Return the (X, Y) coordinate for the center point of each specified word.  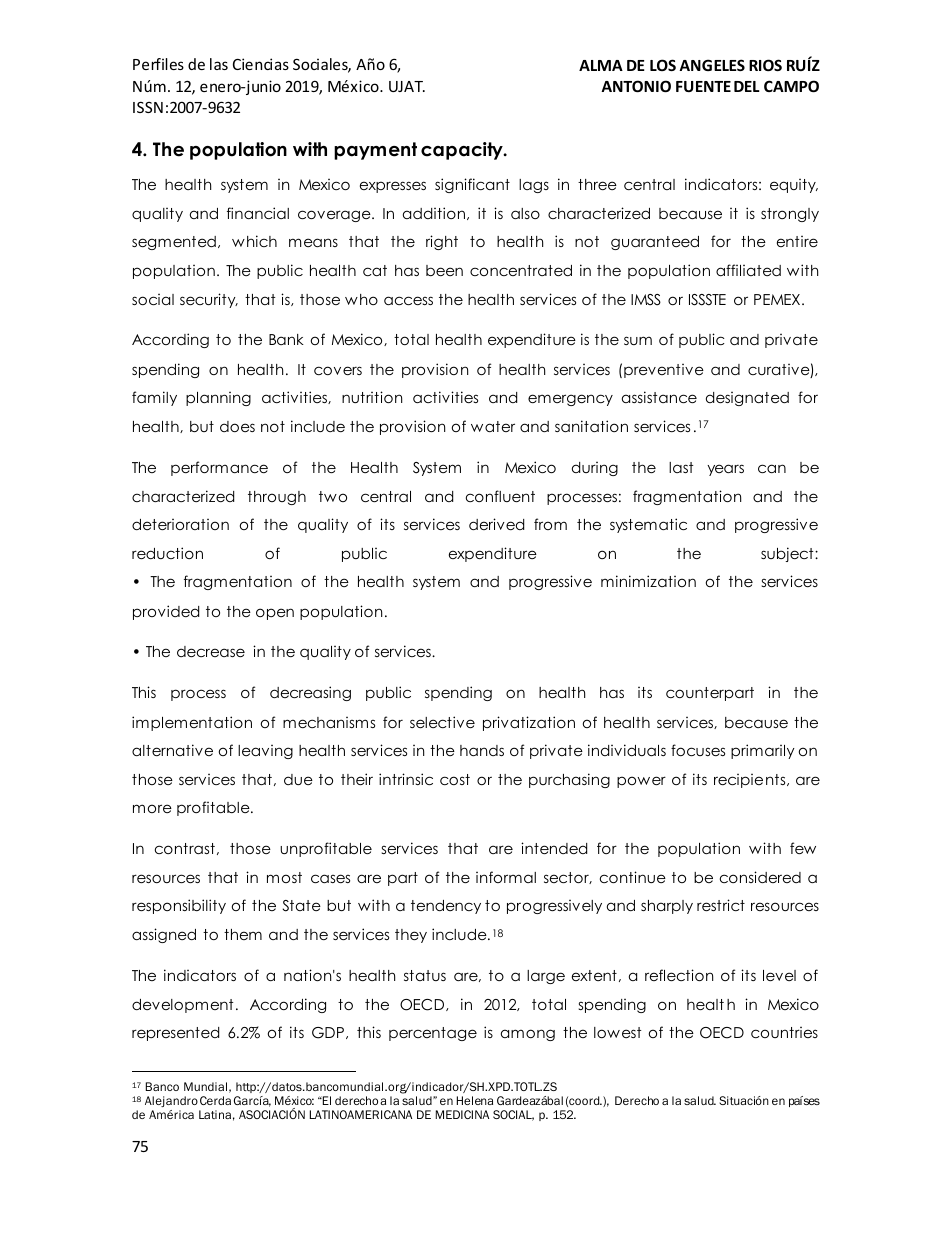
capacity (463, 151)
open (275, 614)
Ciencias (261, 64)
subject (788, 554)
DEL (747, 86)
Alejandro (171, 1101)
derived (496, 524)
